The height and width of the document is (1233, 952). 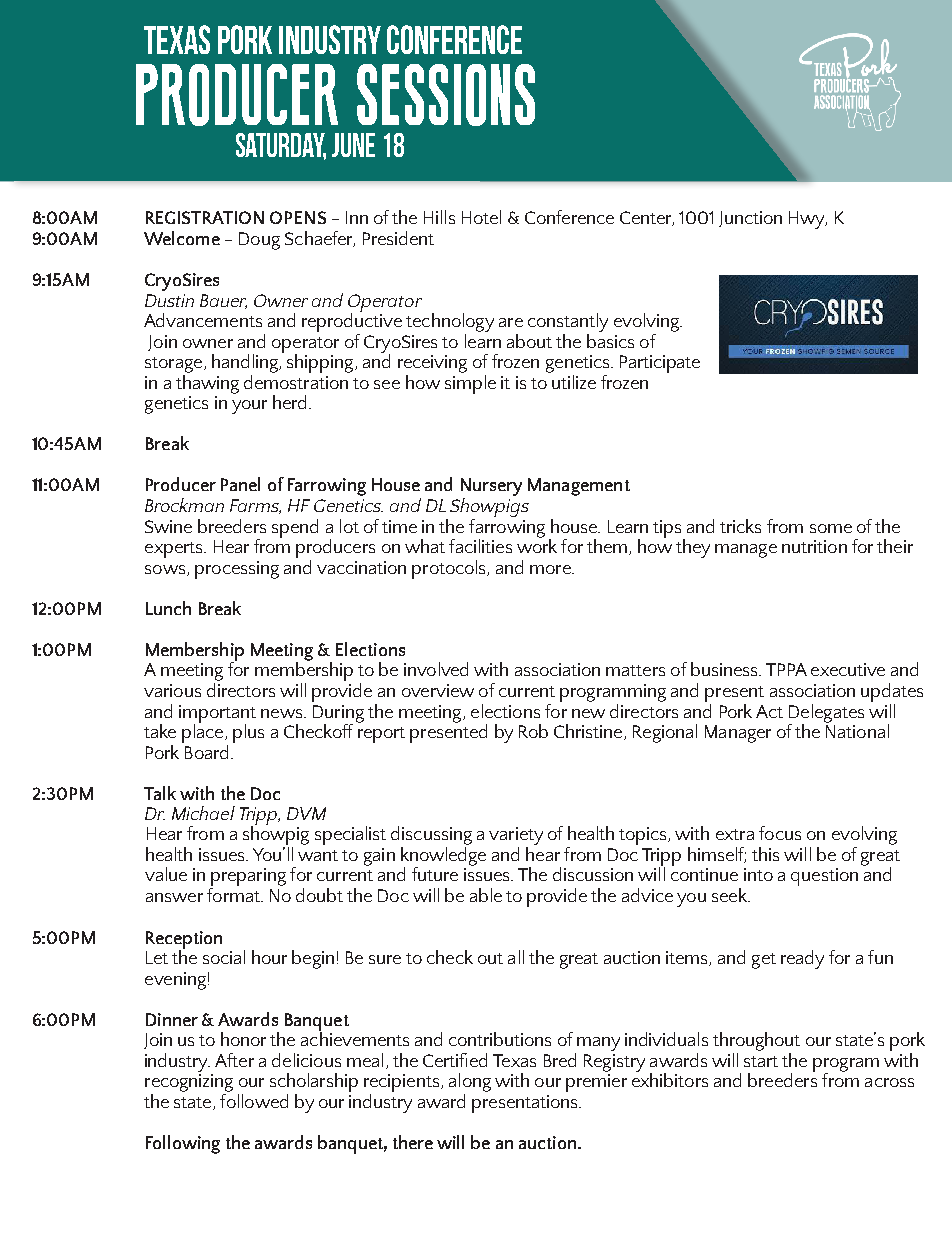 What do you see at coordinates (254, 1101) in the document?
I see `followed` at bounding box center [254, 1101].
